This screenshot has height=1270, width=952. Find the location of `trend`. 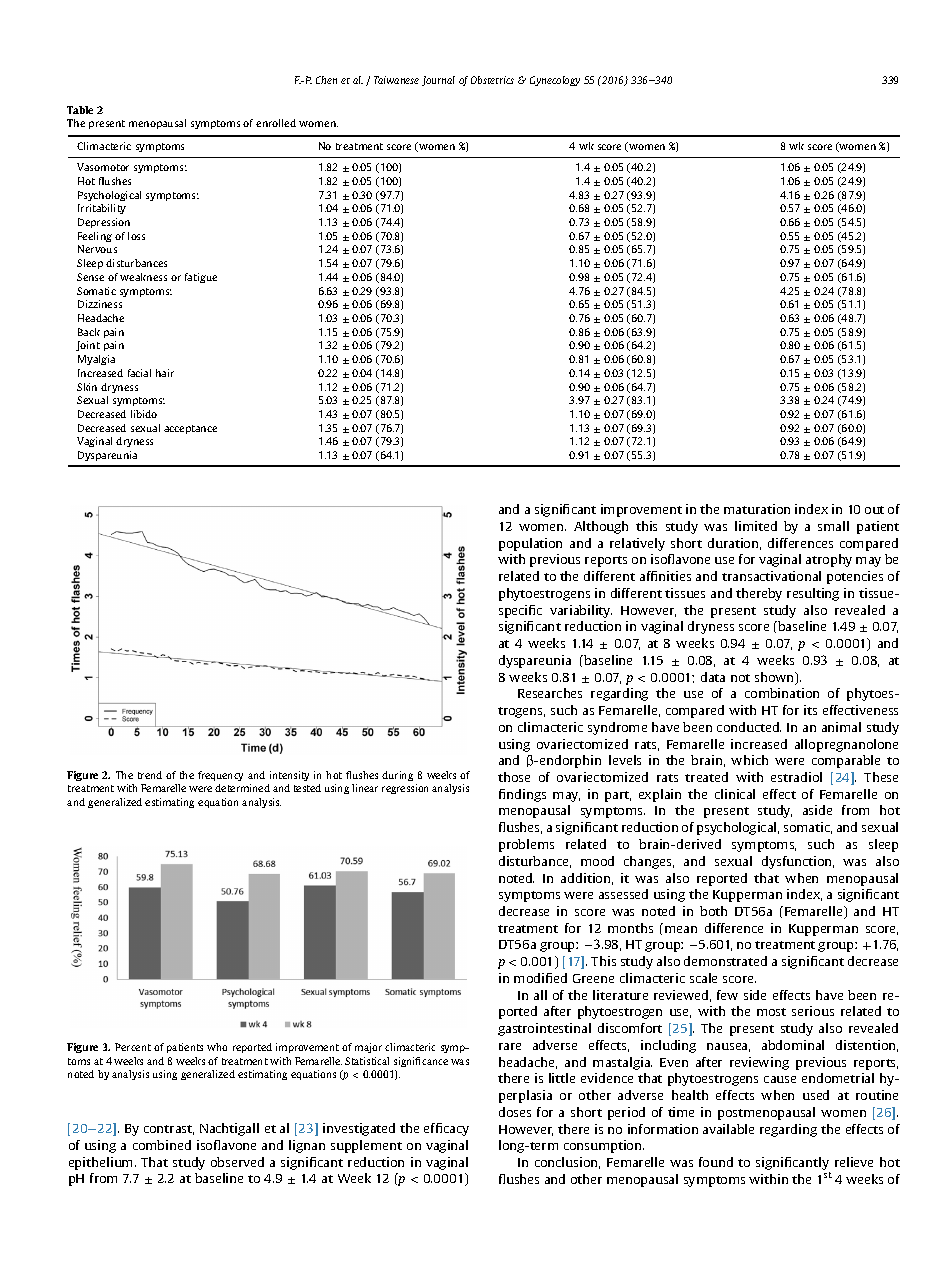

trend is located at coordinates (150, 775).
